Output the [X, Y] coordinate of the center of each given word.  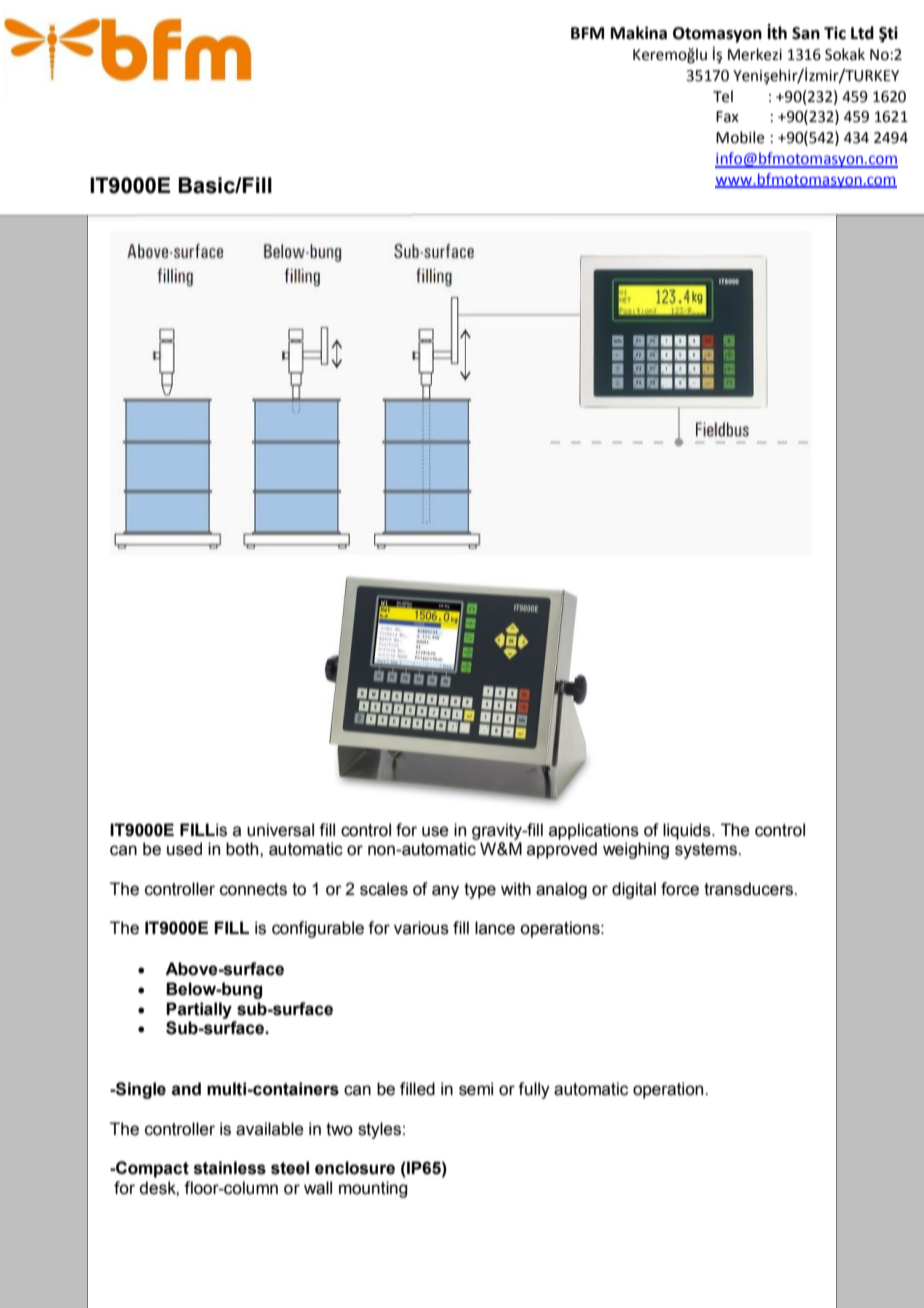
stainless [230, 1168]
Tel [723, 96]
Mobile [740, 137]
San [806, 33]
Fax [727, 117]
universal [280, 830]
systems [707, 851]
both [243, 849]
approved [562, 850]
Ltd [862, 33]
